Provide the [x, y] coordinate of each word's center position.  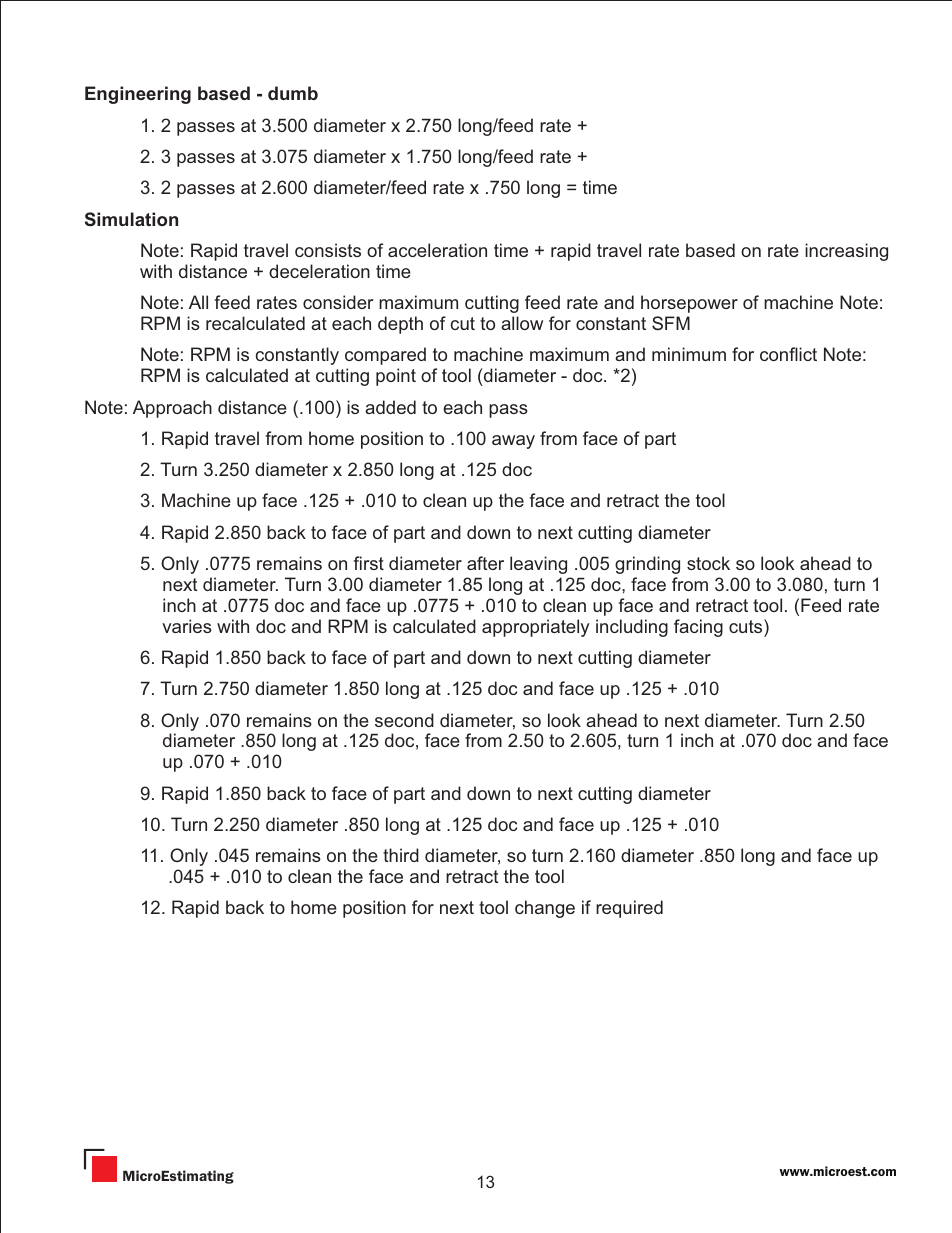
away [513, 442]
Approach [172, 409]
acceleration [437, 250]
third [401, 855]
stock [708, 563]
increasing [846, 252]
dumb [293, 93]
